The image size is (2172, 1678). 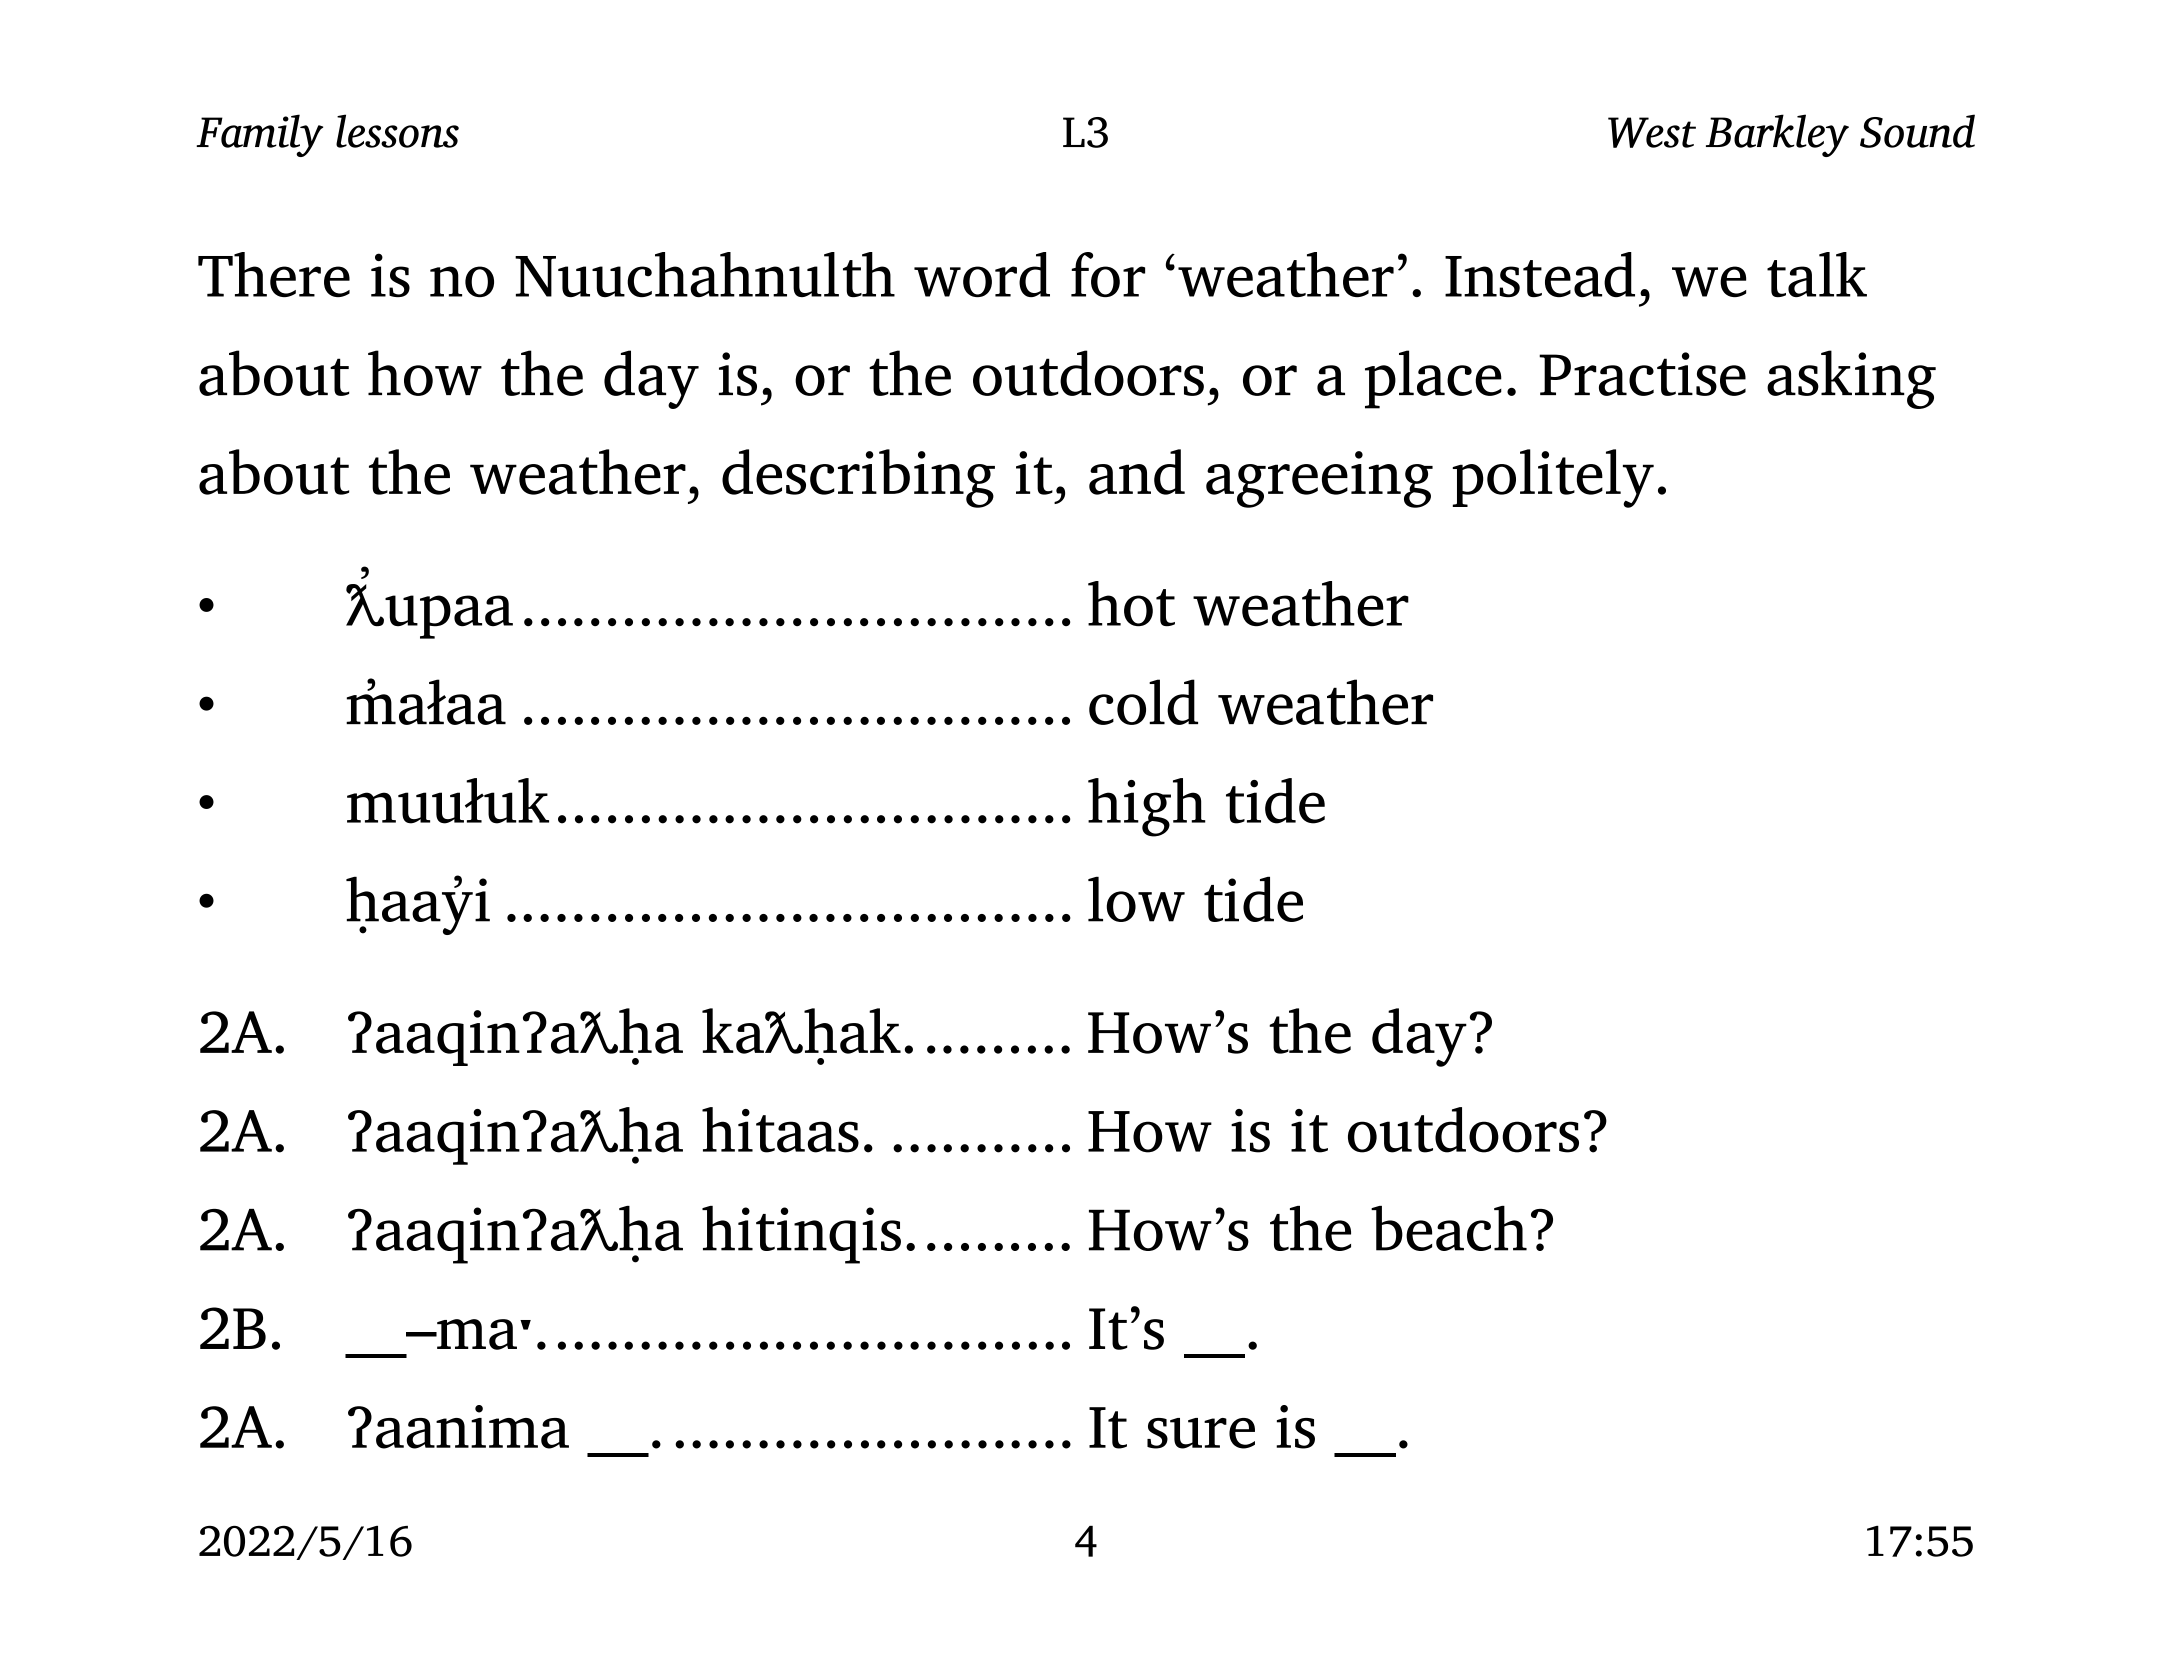 What do you see at coordinates (1449, 1228) in the image?
I see `beach` at bounding box center [1449, 1228].
